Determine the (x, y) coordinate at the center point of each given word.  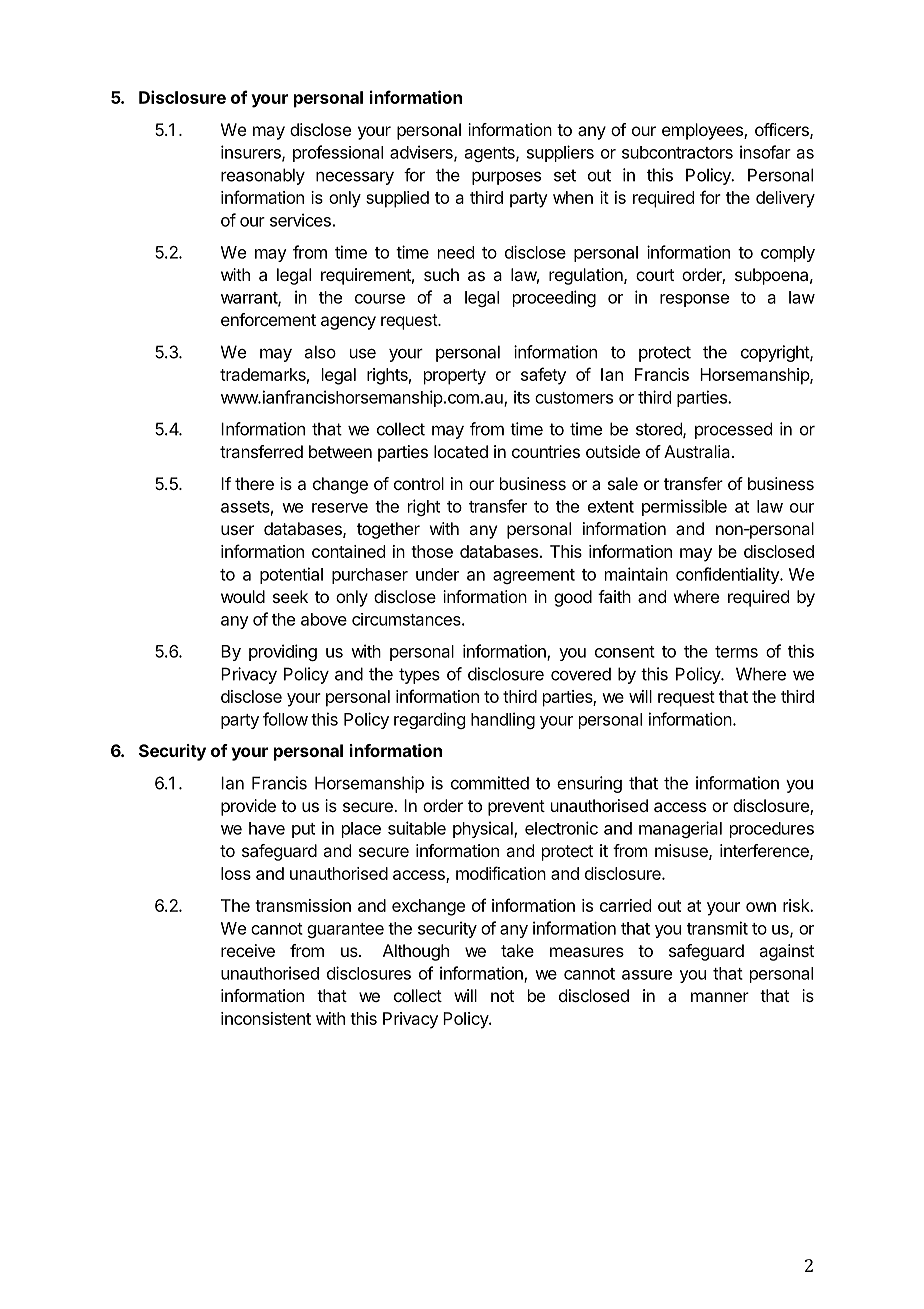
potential (291, 575)
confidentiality (728, 575)
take (517, 950)
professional (338, 153)
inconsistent (266, 1018)
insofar (765, 152)
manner (720, 997)
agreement (534, 576)
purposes (506, 178)
